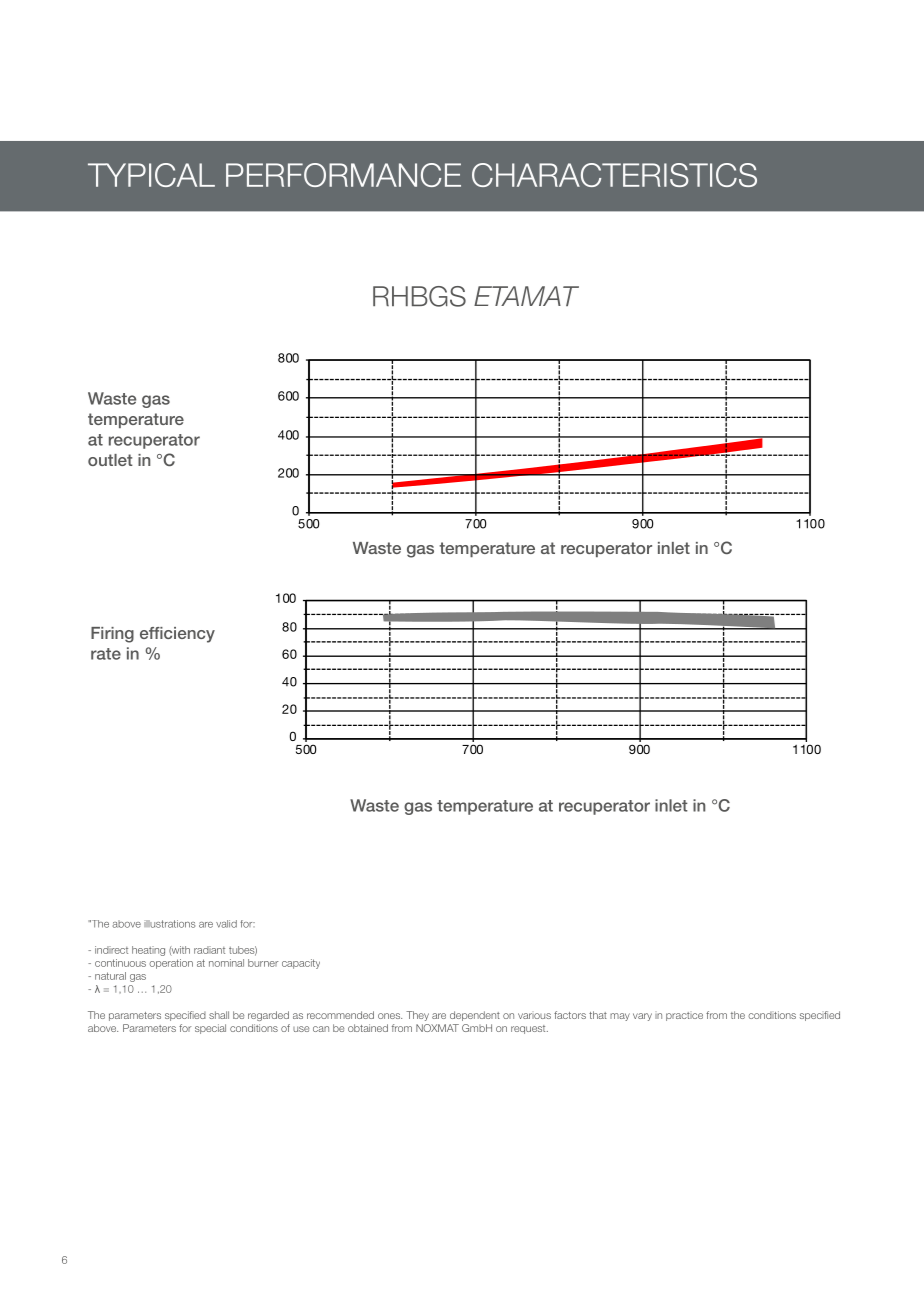 Image resolution: width=924 pixels, height=1308 pixels. Describe the element at coordinates (343, 175) in the screenshot. I see `PERFORMANCE` at that location.
